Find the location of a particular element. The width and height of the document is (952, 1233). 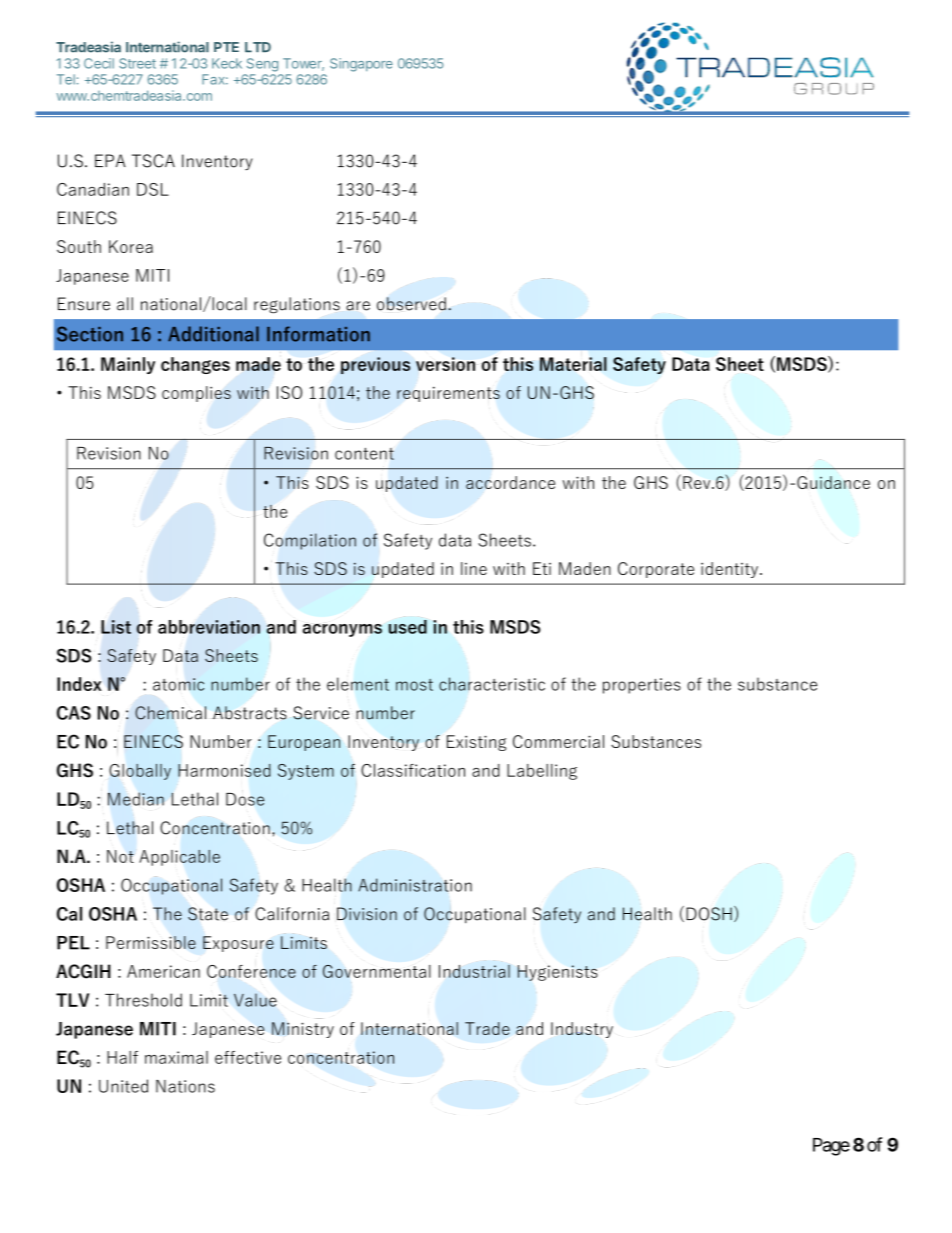

Industry is located at coordinates (582, 1030).
